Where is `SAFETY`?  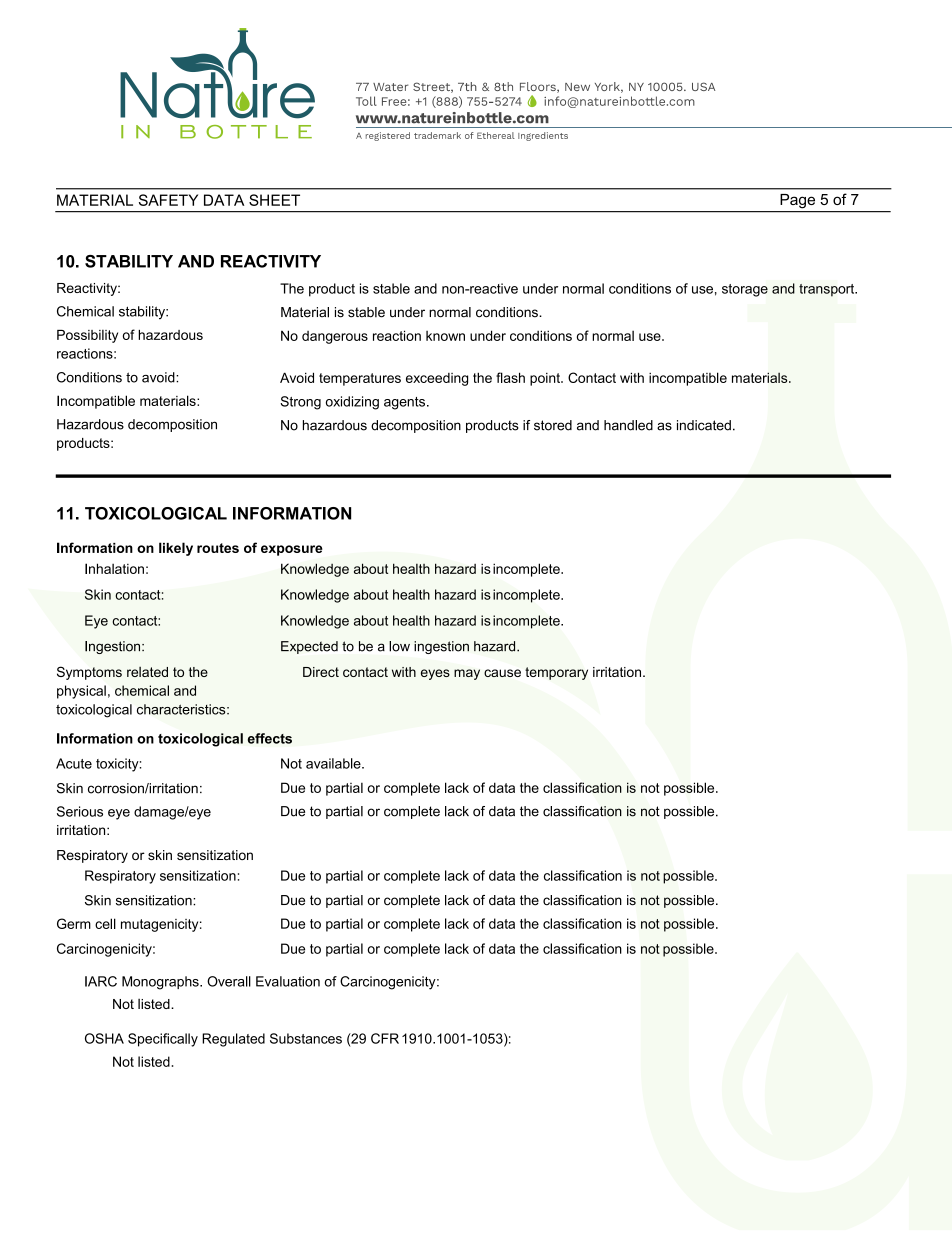
SAFETY is located at coordinates (168, 200).
